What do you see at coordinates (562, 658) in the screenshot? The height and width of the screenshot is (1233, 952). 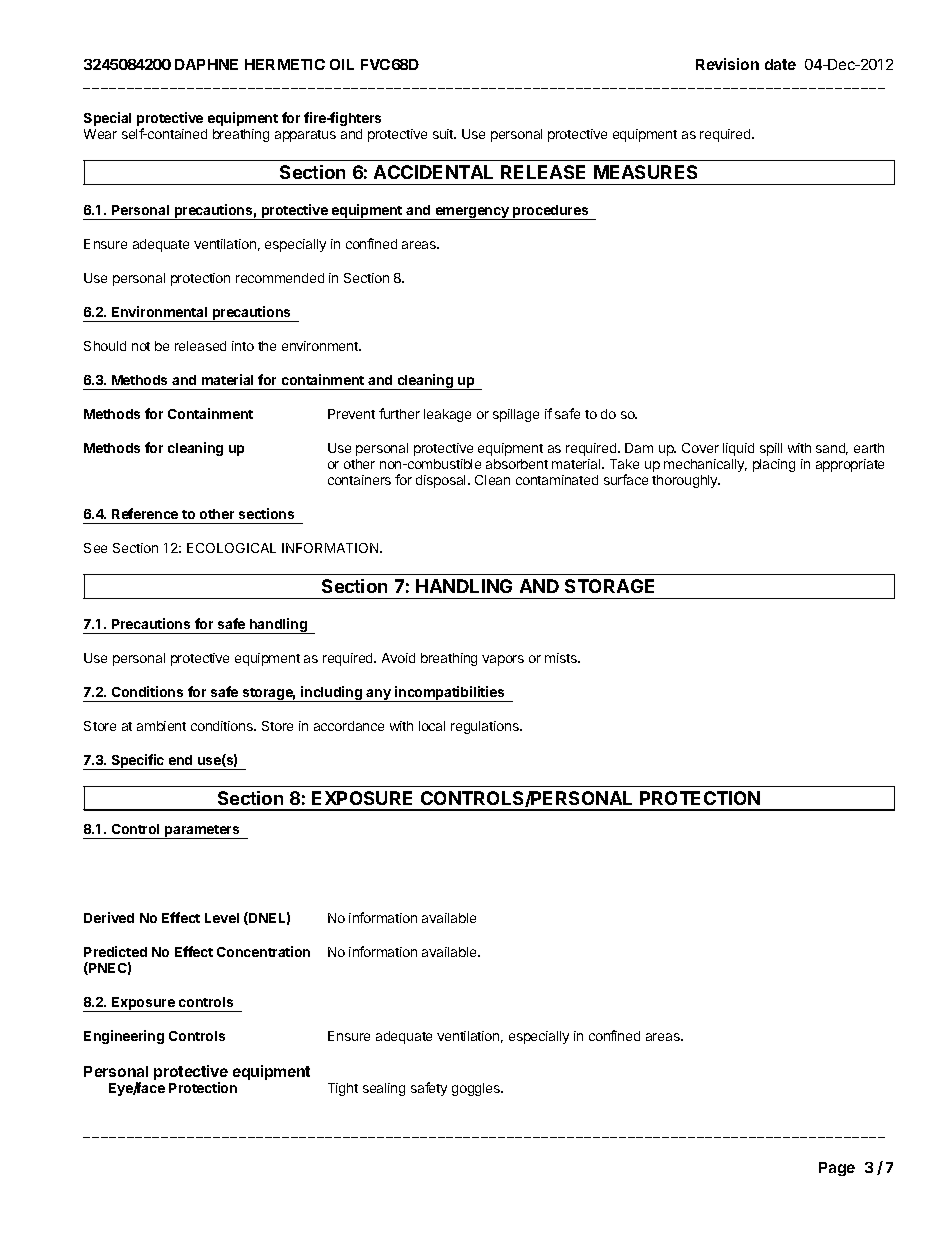 I see `mists` at bounding box center [562, 658].
